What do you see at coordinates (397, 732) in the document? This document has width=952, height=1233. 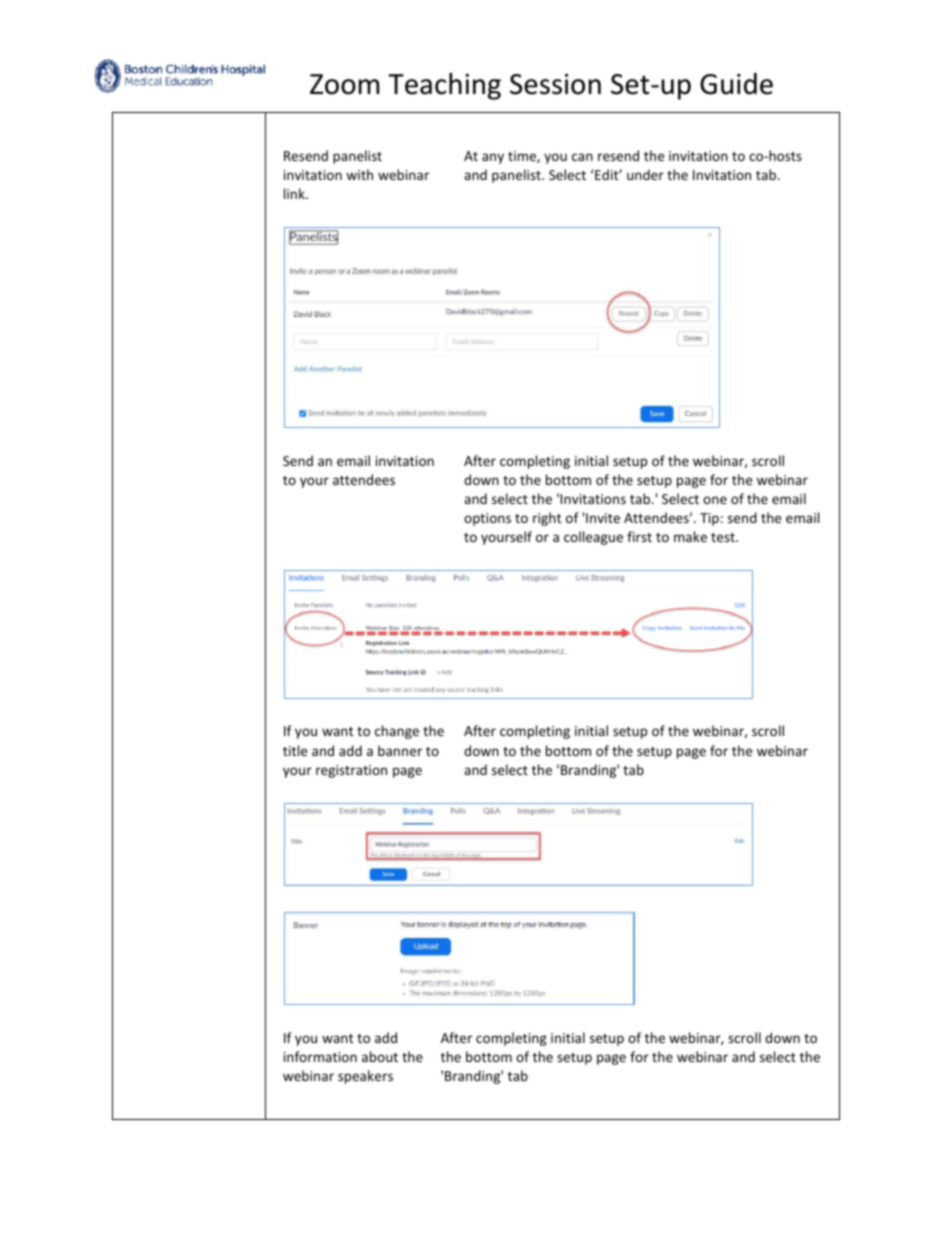 I see `change` at bounding box center [397, 732].
